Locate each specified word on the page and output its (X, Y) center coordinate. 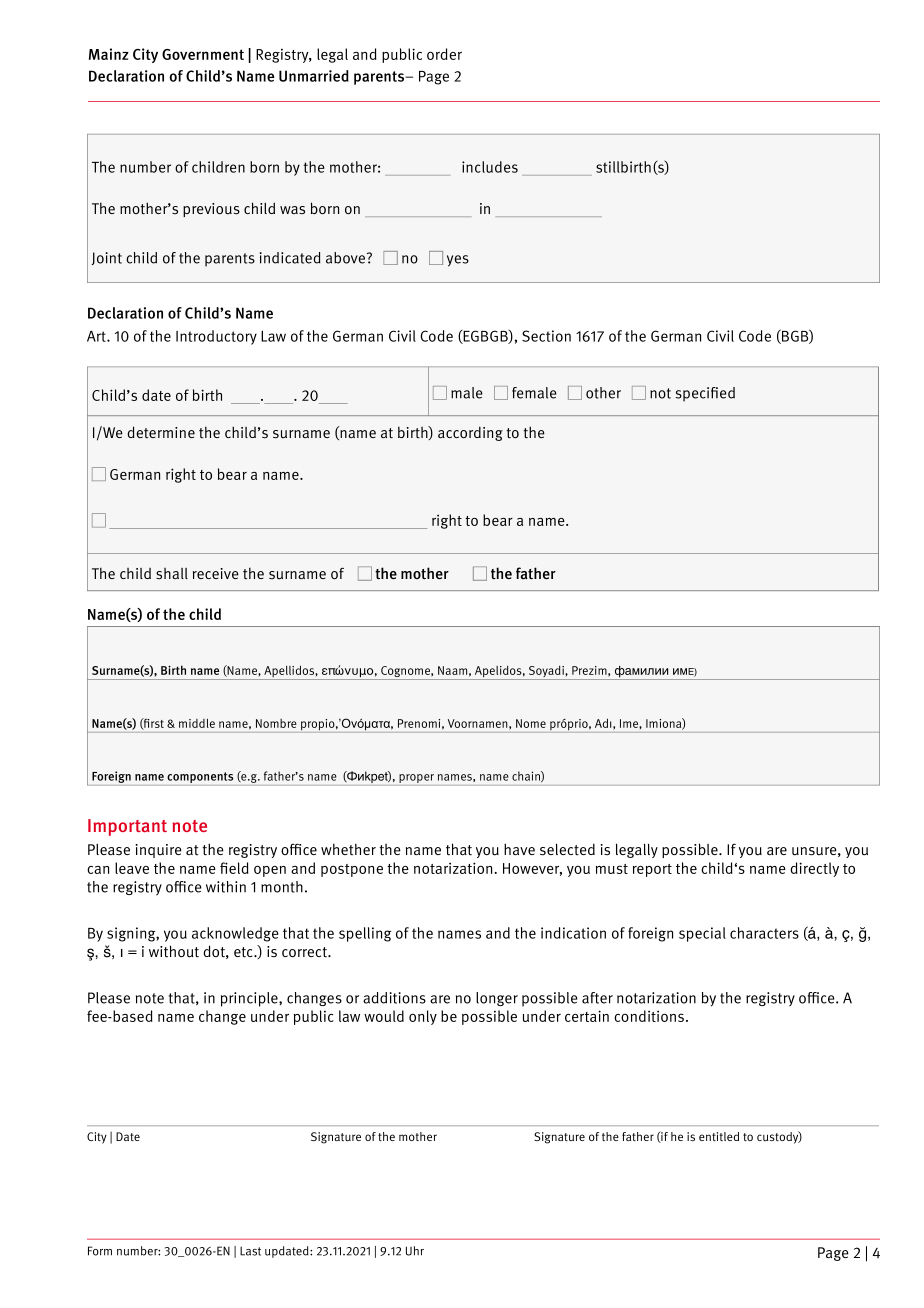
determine (161, 432)
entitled (719, 1136)
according (470, 433)
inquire (159, 851)
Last (250, 1251)
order (444, 54)
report (652, 870)
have (519, 849)
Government (203, 54)
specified (705, 394)
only (423, 1017)
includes (490, 167)
